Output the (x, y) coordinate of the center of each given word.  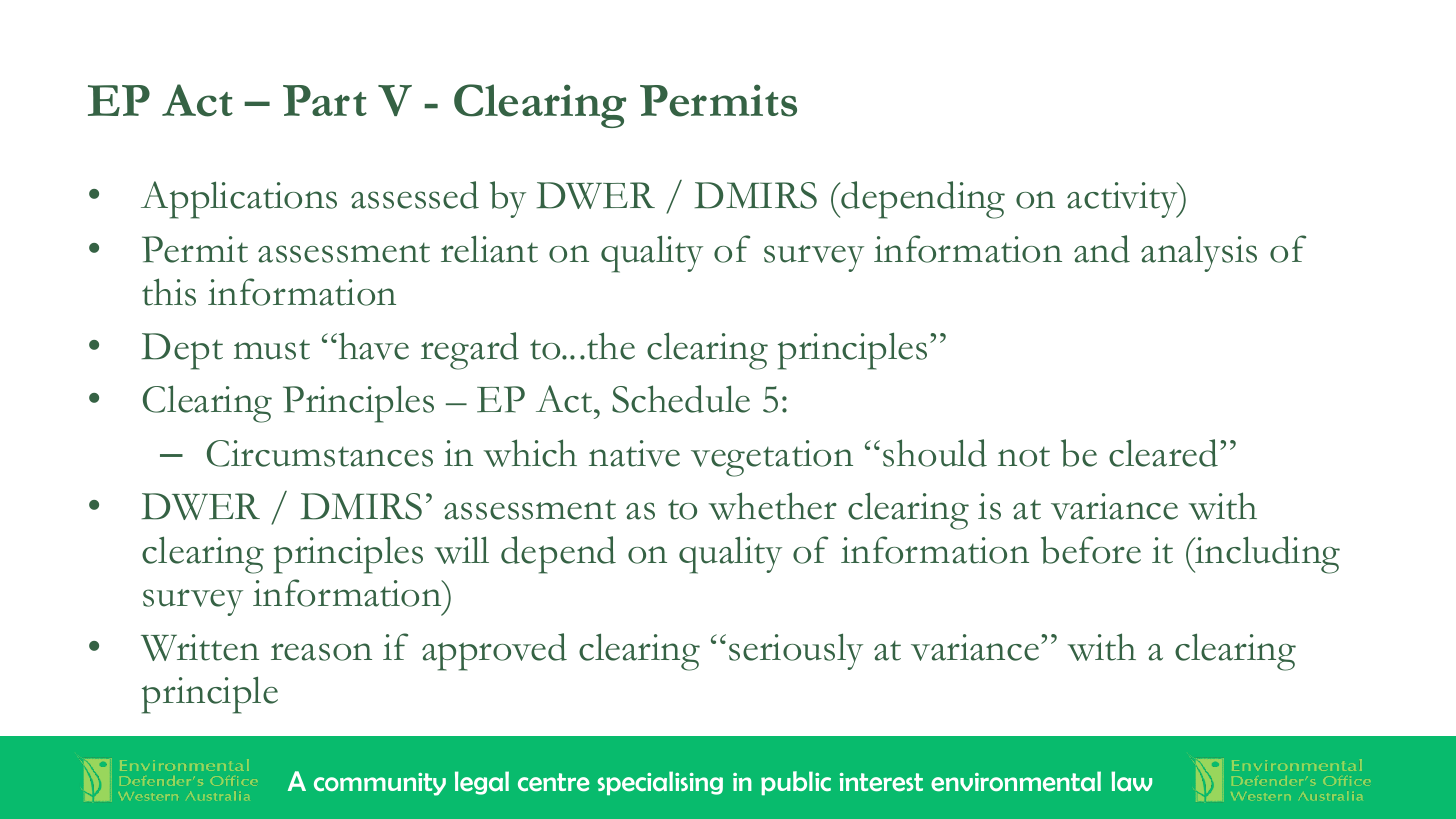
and (1102, 249)
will (462, 550)
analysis (1199, 253)
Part (325, 100)
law (1131, 781)
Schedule (681, 399)
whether (773, 506)
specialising (660, 783)
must (272, 350)
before (1091, 550)
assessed (415, 195)
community (380, 784)
